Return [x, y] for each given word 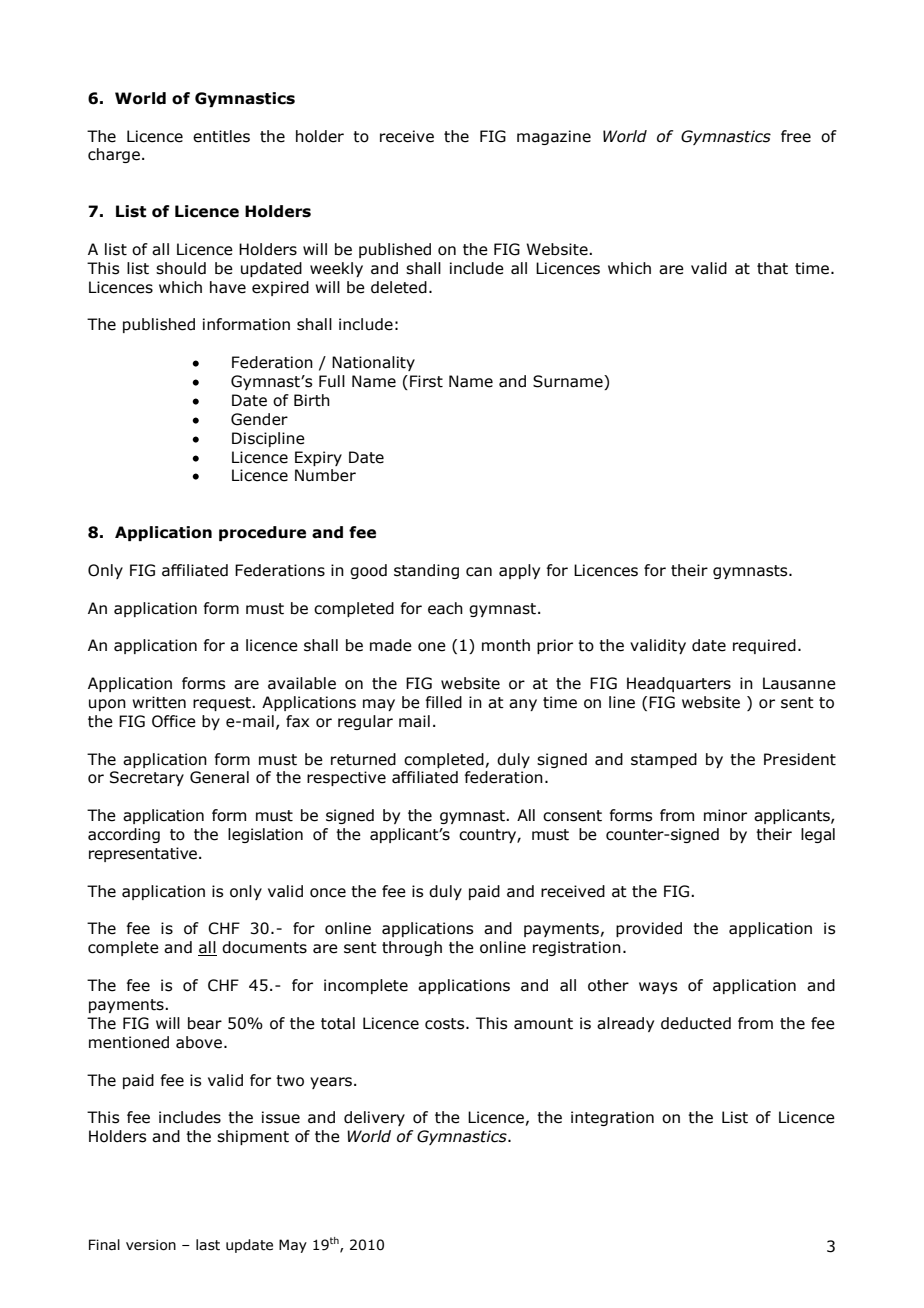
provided [649, 929]
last [208, 1245]
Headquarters [679, 684]
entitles [221, 136]
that [772, 268]
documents [264, 947]
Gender [259, 419]
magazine [554, 137]
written [159, 702]
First [426, 381]
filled [443, 702]
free [796, 136]
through [412, 948]
